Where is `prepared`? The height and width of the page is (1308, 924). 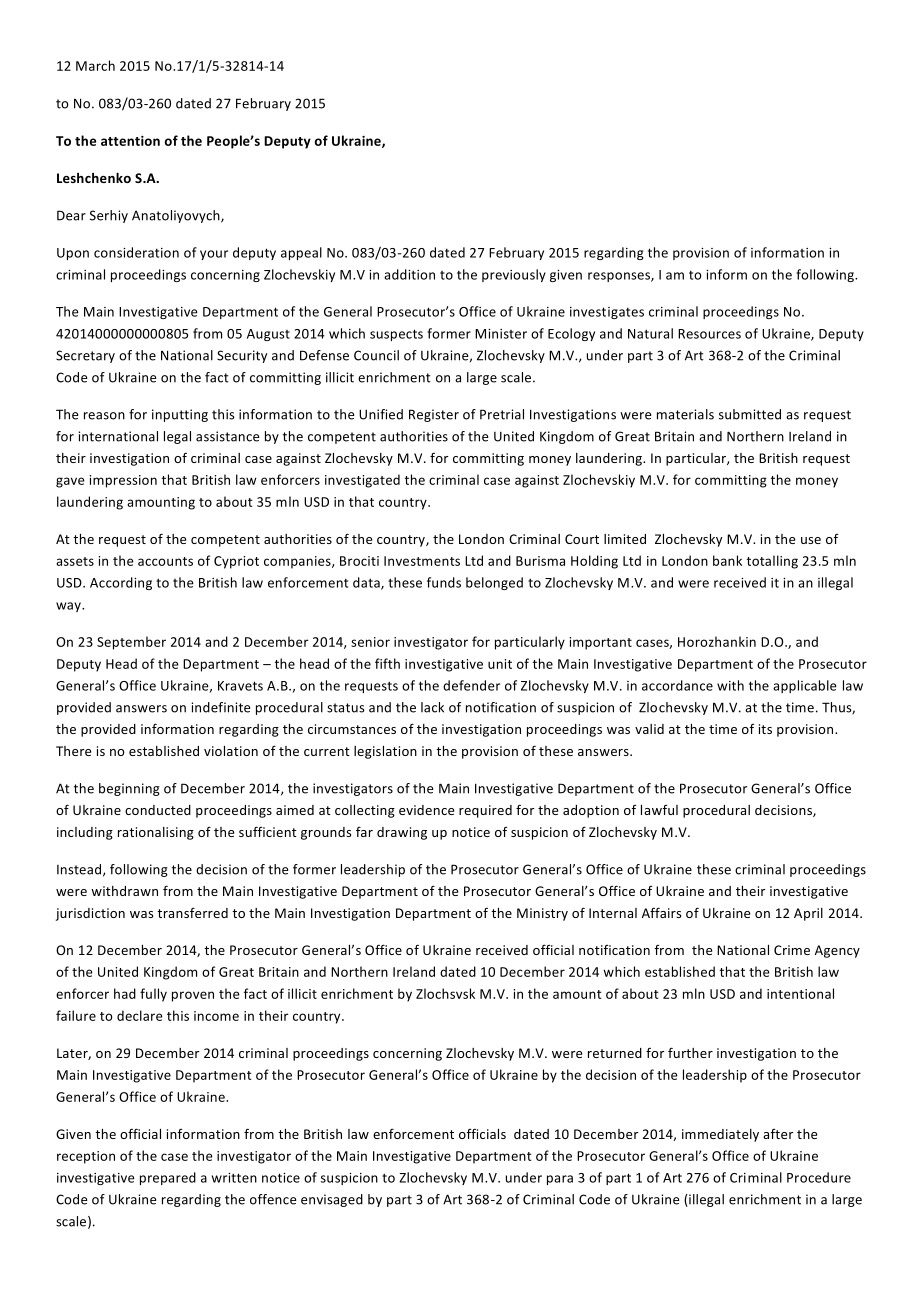 prepared is located at coordinates (168, 1178).
